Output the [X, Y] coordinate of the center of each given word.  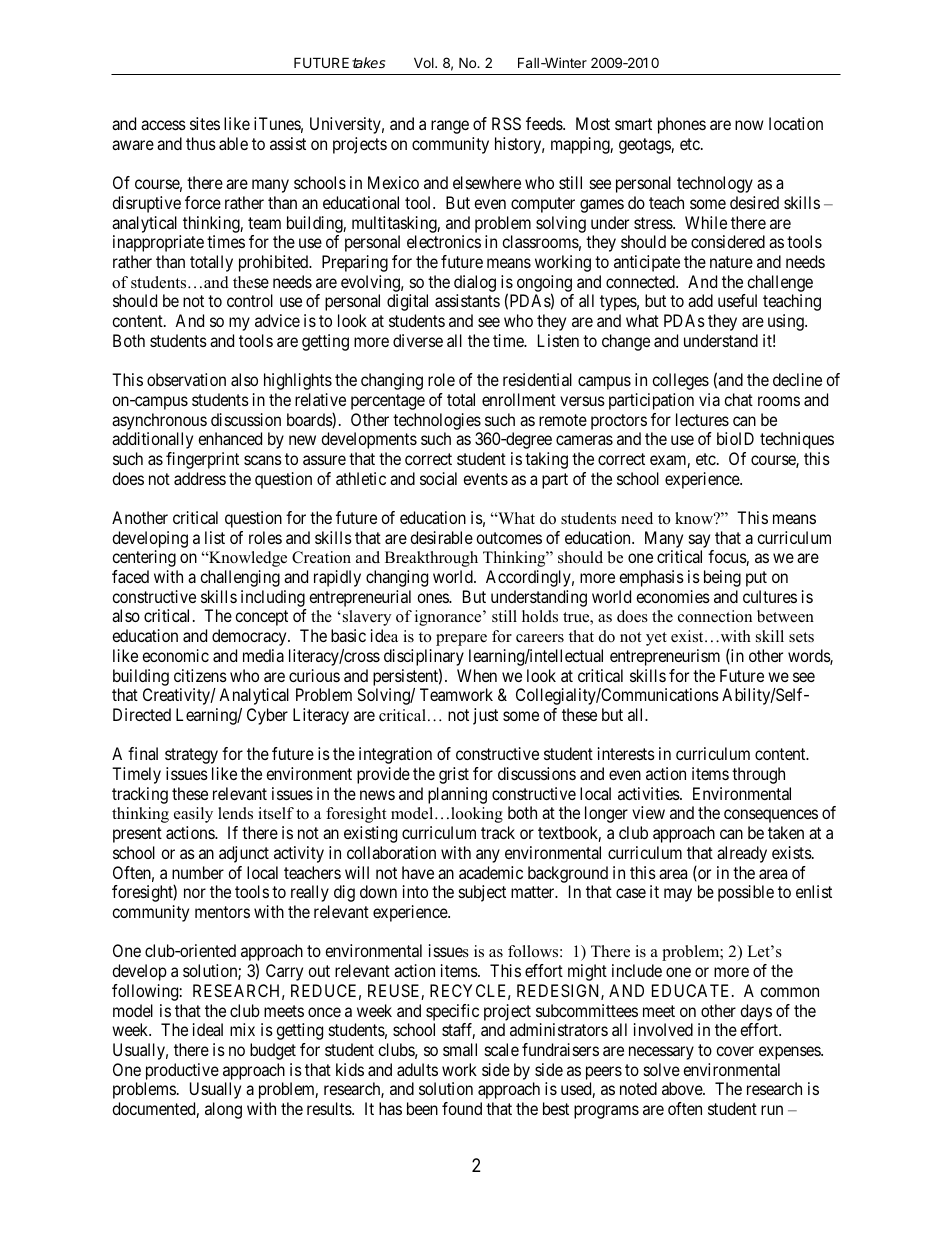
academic [491, 872]
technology [715, 184]
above [683, 1088]
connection [715, 616]
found [462, 1108]
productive [182, 1071]
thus [201, 143]
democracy [250, 637]
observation [186, 379]
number [198, 872]
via [709, 399]
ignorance [449, 618]
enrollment [519, 399]
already [742, 854]
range [450, 127]
